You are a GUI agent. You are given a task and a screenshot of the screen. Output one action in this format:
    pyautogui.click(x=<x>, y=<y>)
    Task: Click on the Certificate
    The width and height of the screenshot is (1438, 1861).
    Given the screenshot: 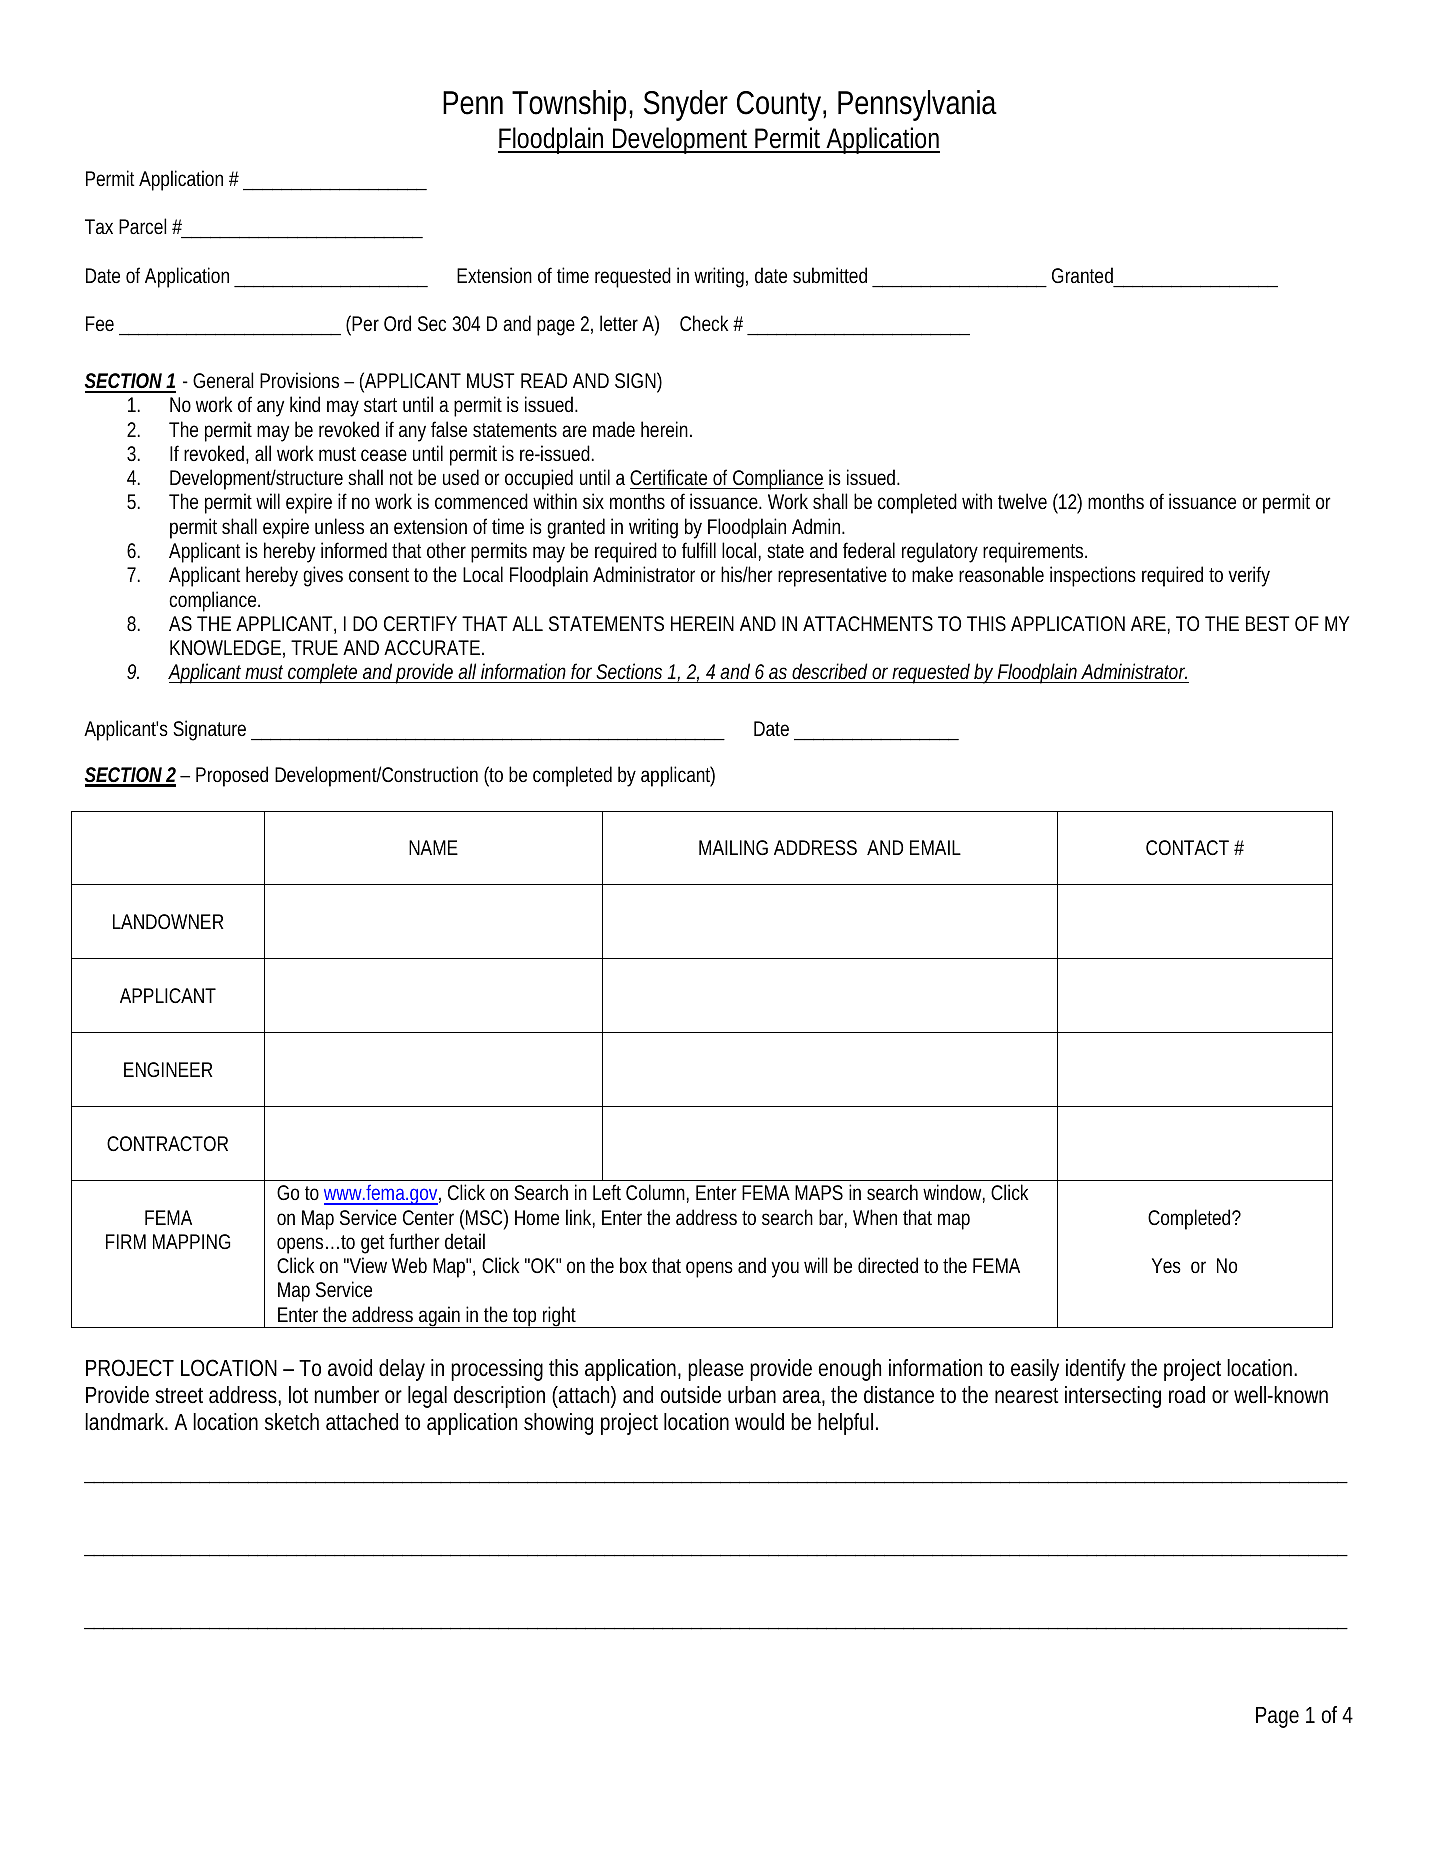 What is the action you would take?
    pyautogui.click(x=668, y=477)
